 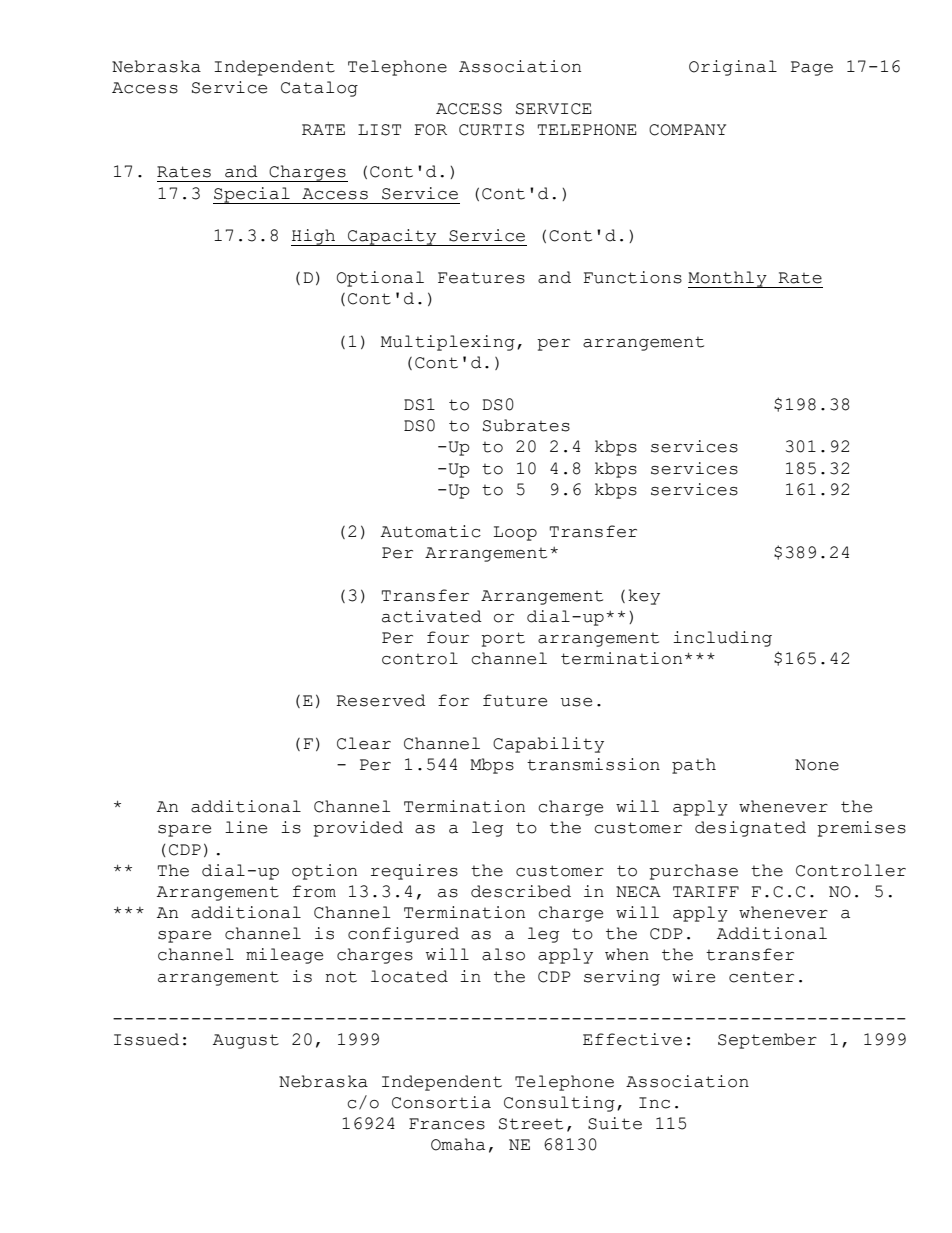 I want to click on Catalog, so click(x=319, y=89).
